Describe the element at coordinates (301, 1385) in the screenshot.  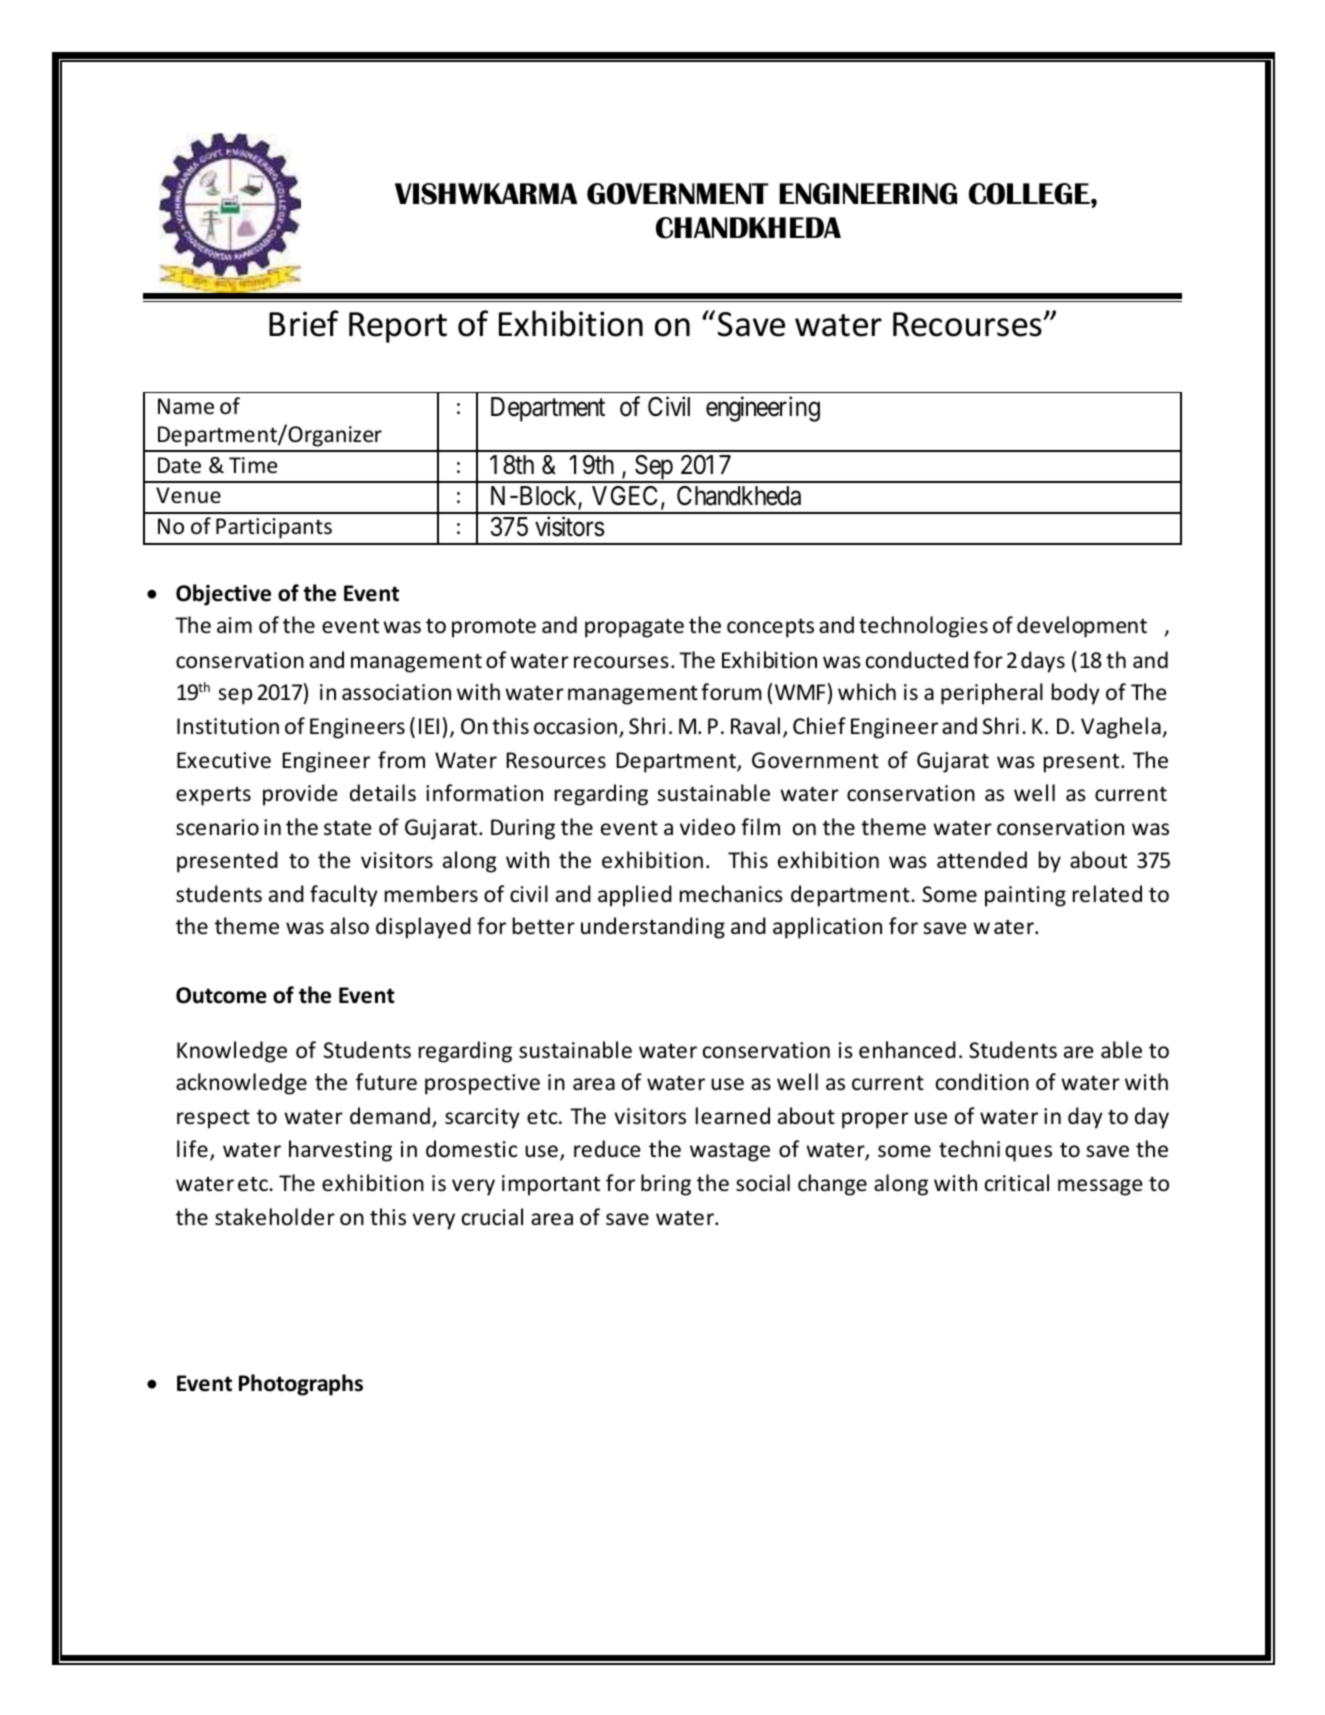
I see `Photographs` at that location.
